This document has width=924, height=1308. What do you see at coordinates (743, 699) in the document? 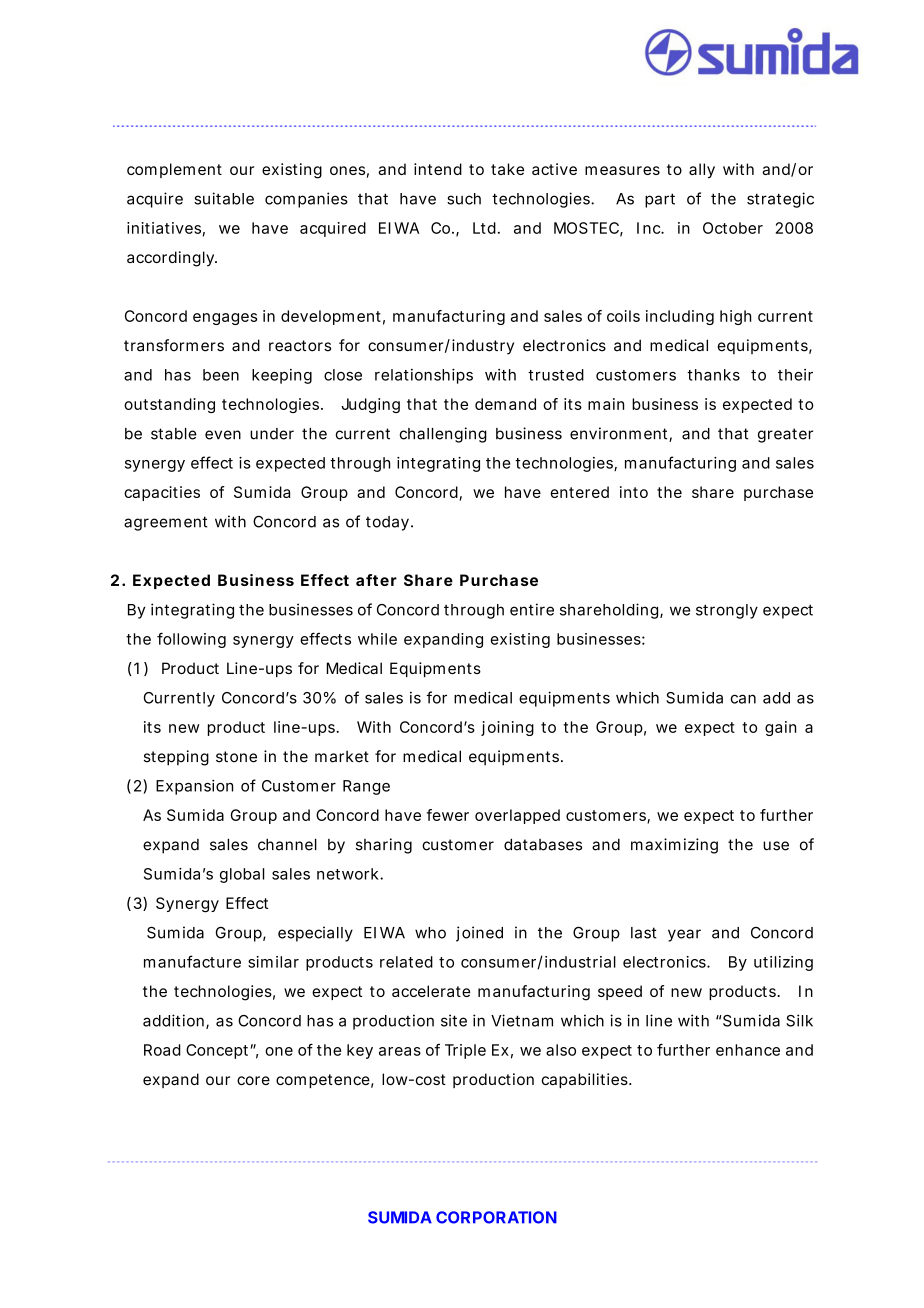
I see `can` at bounding box center [743, 699].
